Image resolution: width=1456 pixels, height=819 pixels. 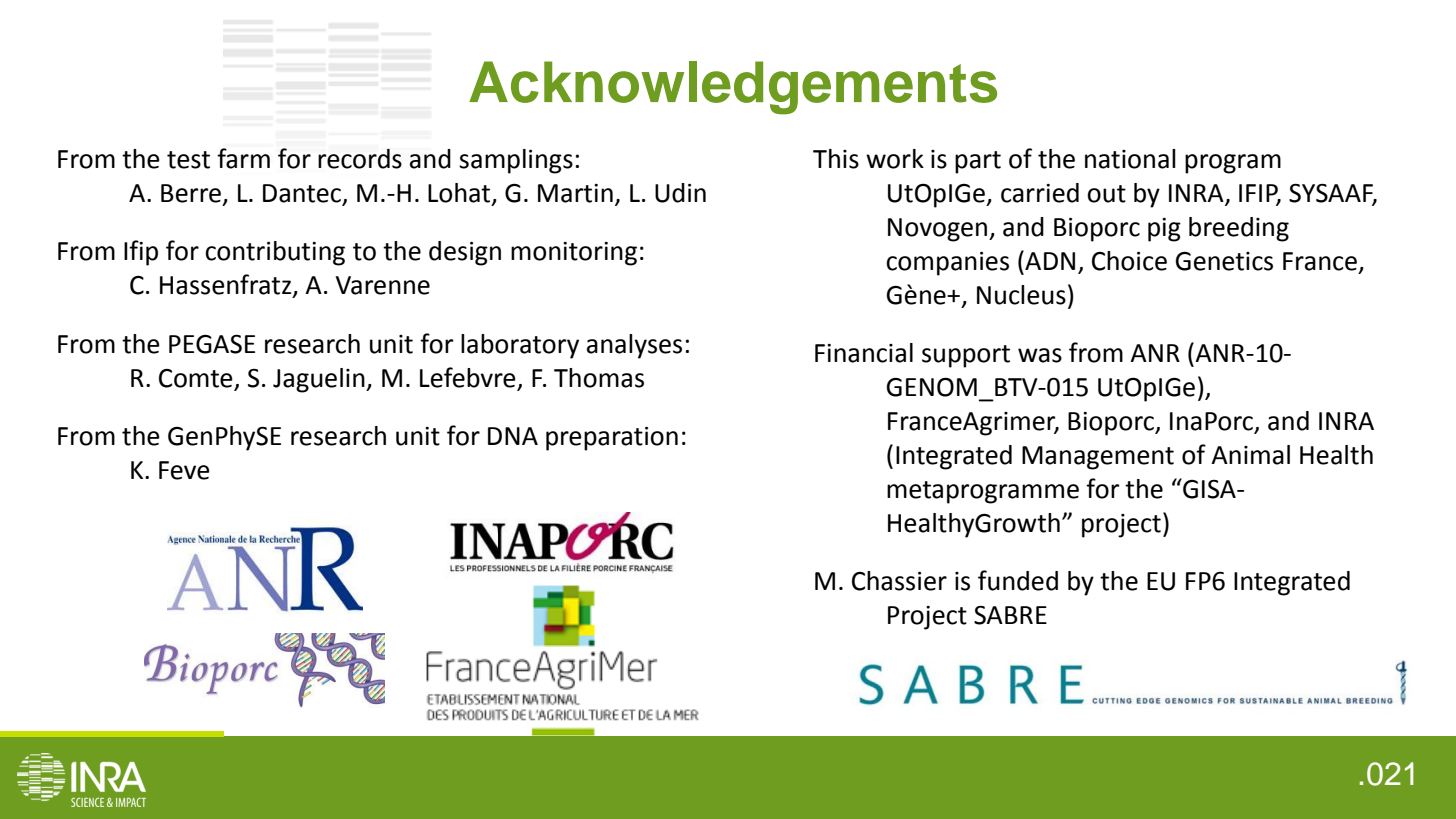 I want to click on contributing, so click(x=275, y=253).
